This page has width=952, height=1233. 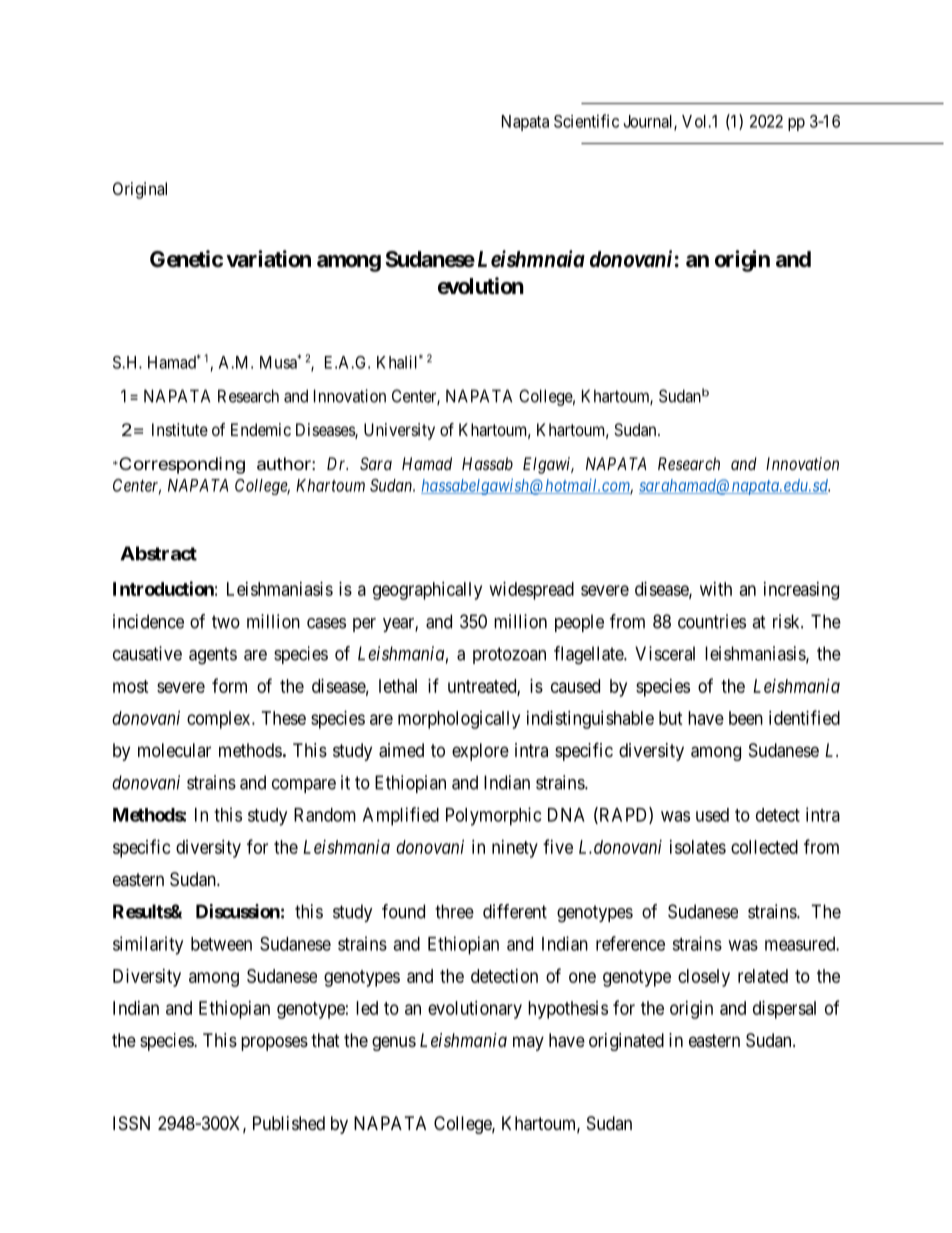 What do you see at coordinates (716, 589) in the page?
I see `with` at bounding box center [716, 589].
